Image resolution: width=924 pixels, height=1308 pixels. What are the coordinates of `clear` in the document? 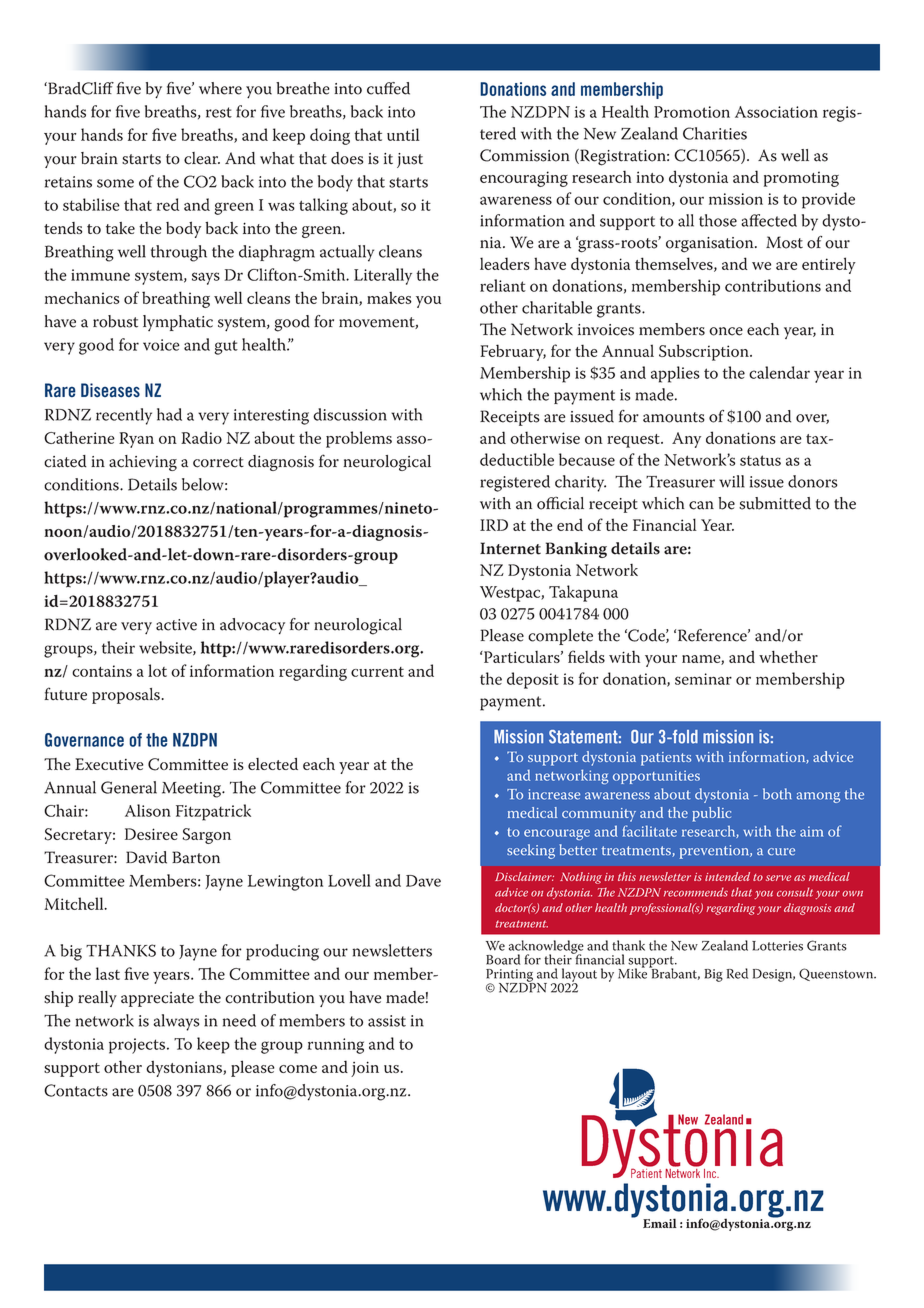 It's located at (202, 158).
